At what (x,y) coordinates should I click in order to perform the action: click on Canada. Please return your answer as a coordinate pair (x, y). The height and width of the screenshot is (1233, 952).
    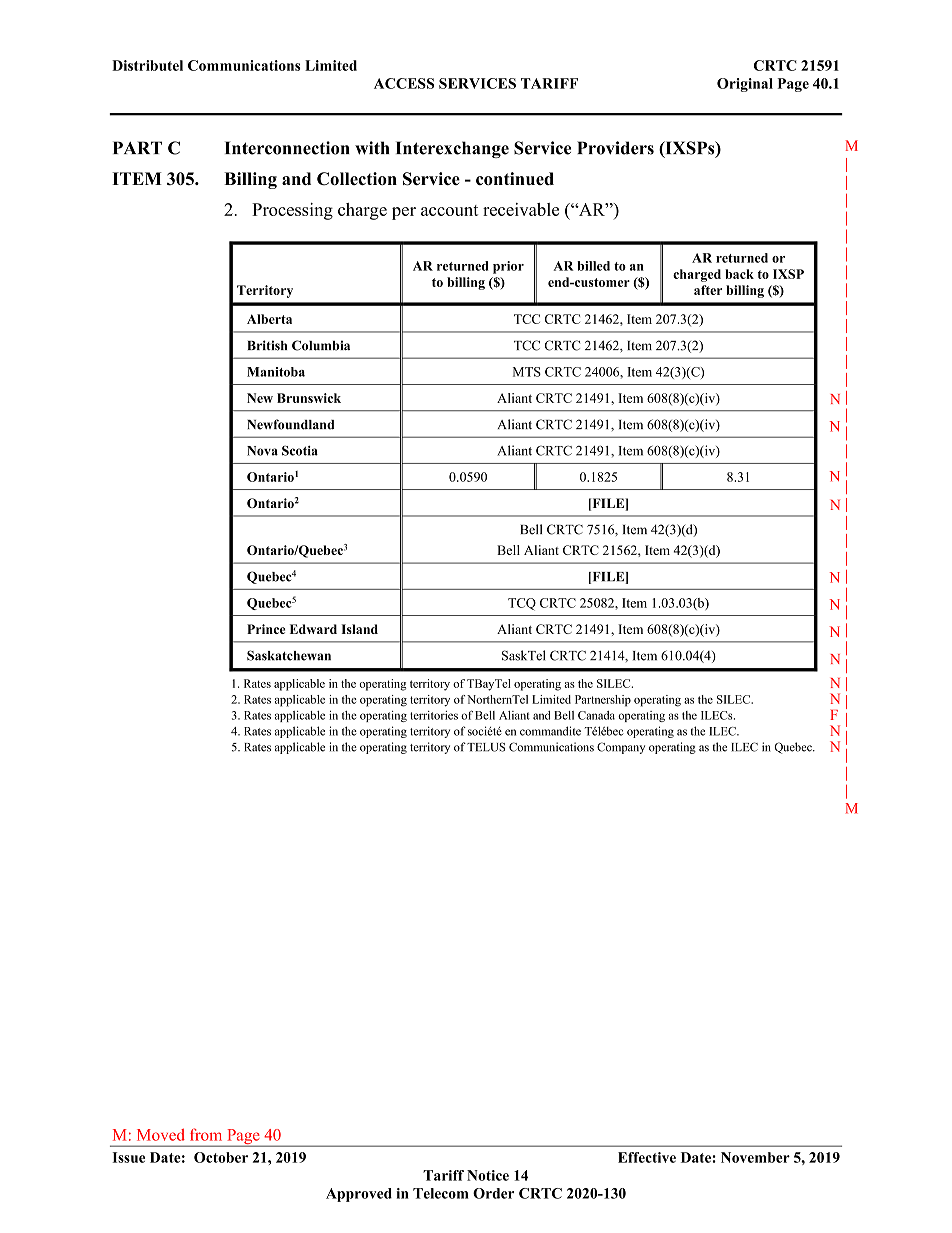
    Looking at the image, I should click on (596, 715).
